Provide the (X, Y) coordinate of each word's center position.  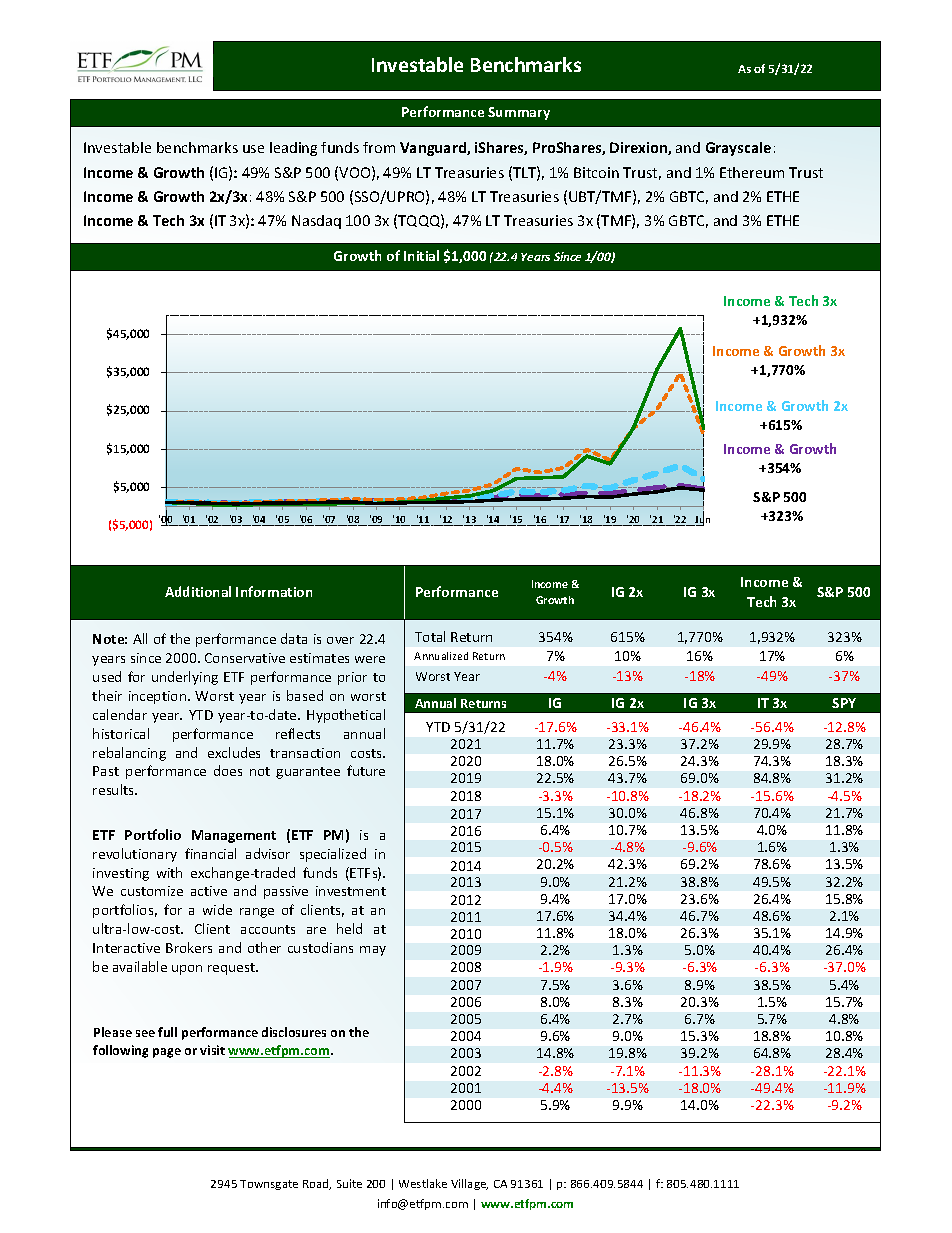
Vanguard (434, 149)
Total (430, 636)
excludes (234, 752)
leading (293, 149)
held (349, 928)
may (373, 951)
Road (317, 1184)
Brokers (189, 947)
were (370, 659)
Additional (198, 591)
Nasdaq (316, 222)
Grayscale (738, 149)
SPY (844, 703)
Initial (421, 255)
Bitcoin (596, 172)
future (366, 770)
